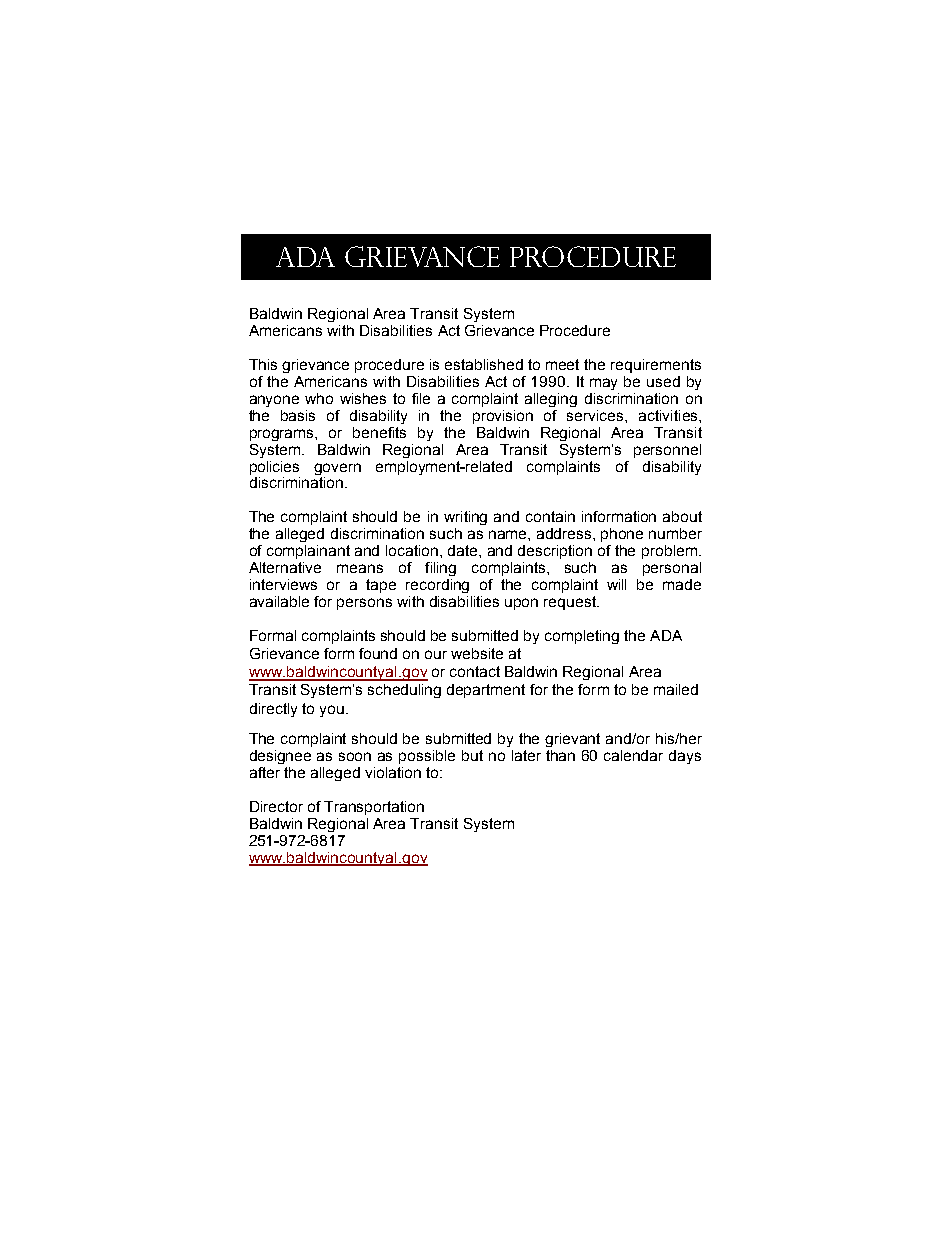 The height and width of the screenshot is (1233, 952). Describe the element at coordinates (663, 381) in the screenshot. I see `used` at that location.
